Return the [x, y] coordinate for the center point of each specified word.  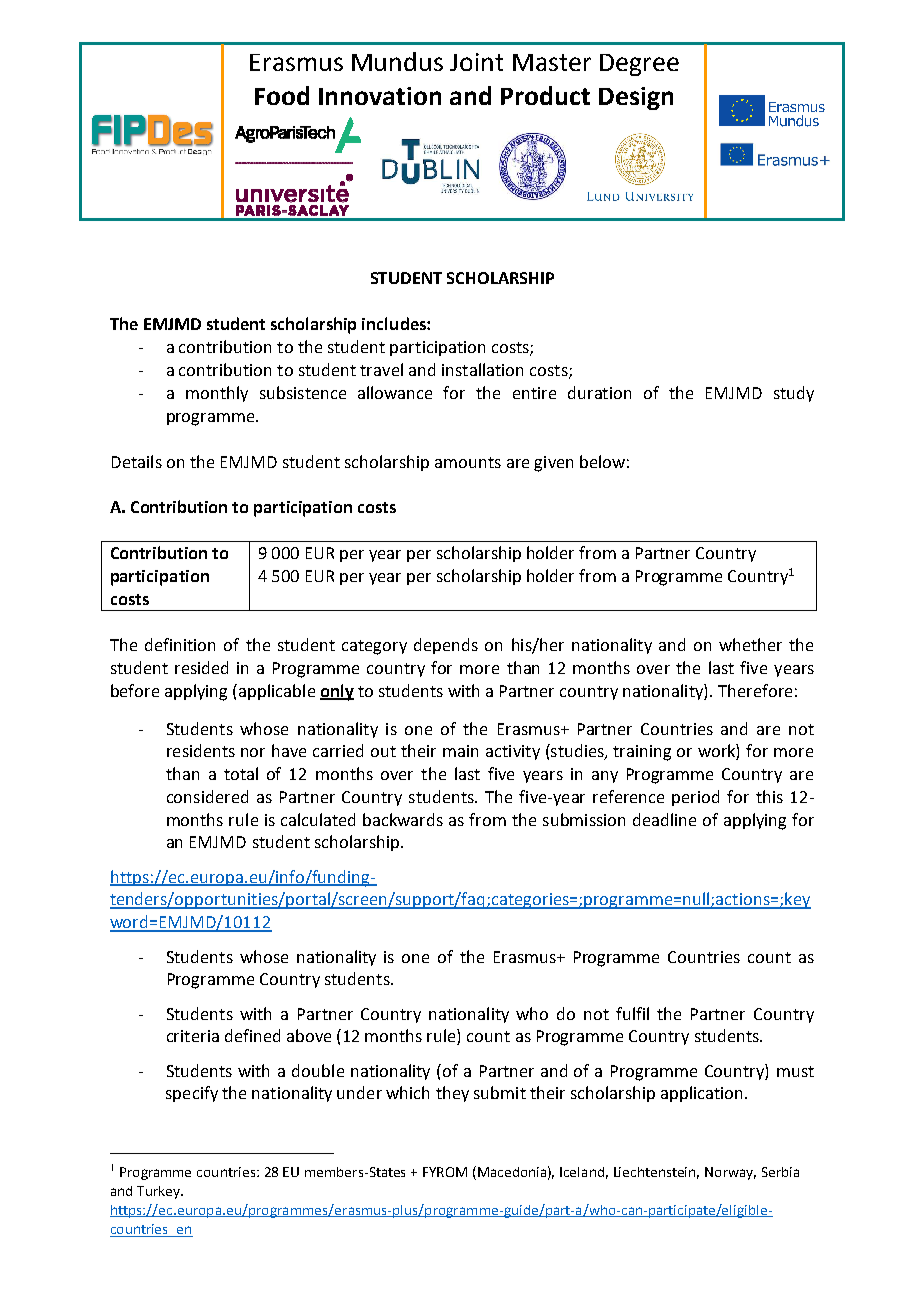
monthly [217, 394]
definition [180, 644]
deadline [664, 819]
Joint [476, 62]
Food [282, 95]
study [794, 394]
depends [446, 646]
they [452, 1094]
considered [207, 796]
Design [636, 98]
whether [750, 644]
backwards [403, 819]
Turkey [159, 1192]
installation [482, 369]
